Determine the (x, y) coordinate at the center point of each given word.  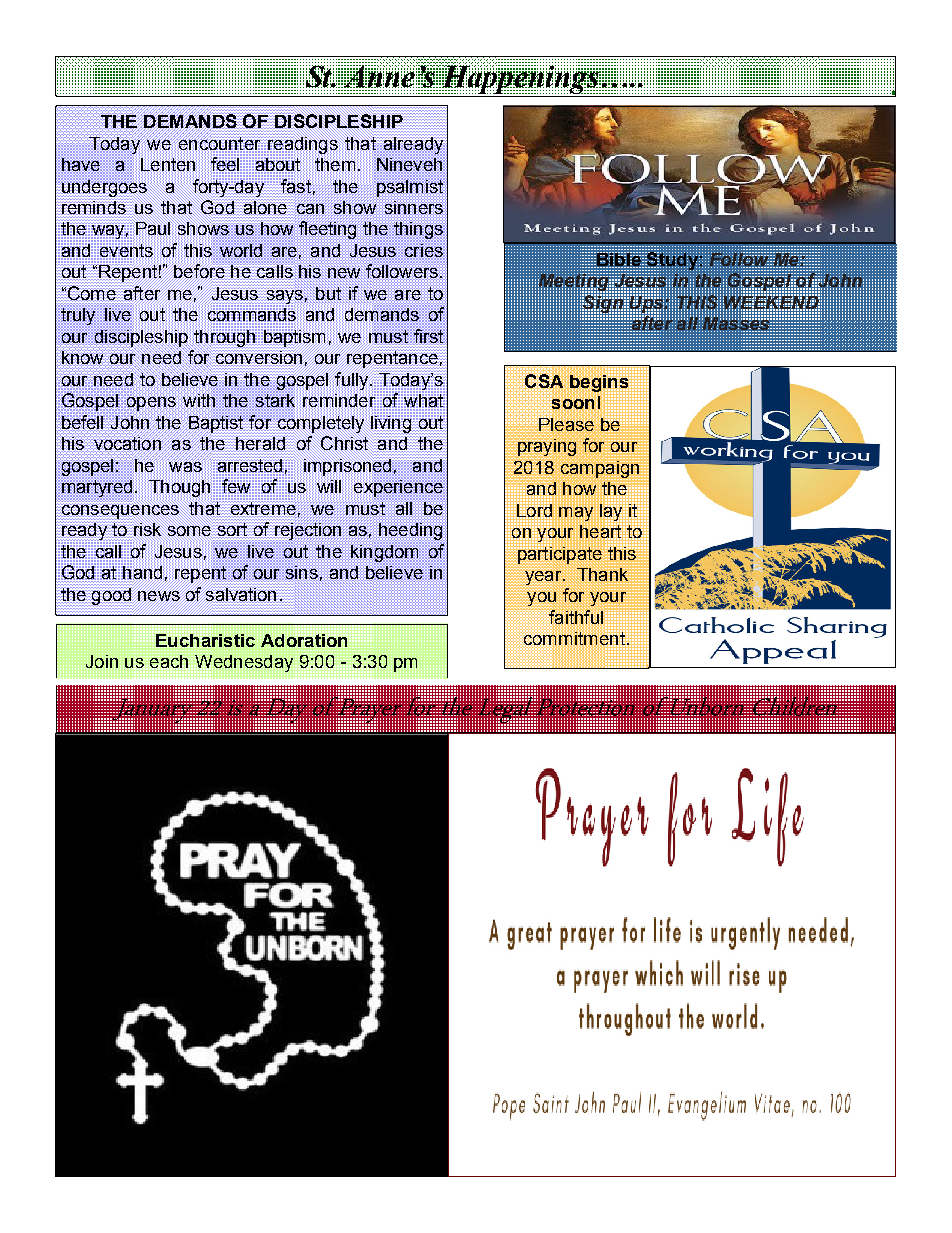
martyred (97, 488)
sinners (414, 207)
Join (101, 661)
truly (78, 316)
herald (260, 443)
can (310, 209)
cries (424, 250)
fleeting (327, 230)
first (428, 336)
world (241, 250)
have (81, 164)
